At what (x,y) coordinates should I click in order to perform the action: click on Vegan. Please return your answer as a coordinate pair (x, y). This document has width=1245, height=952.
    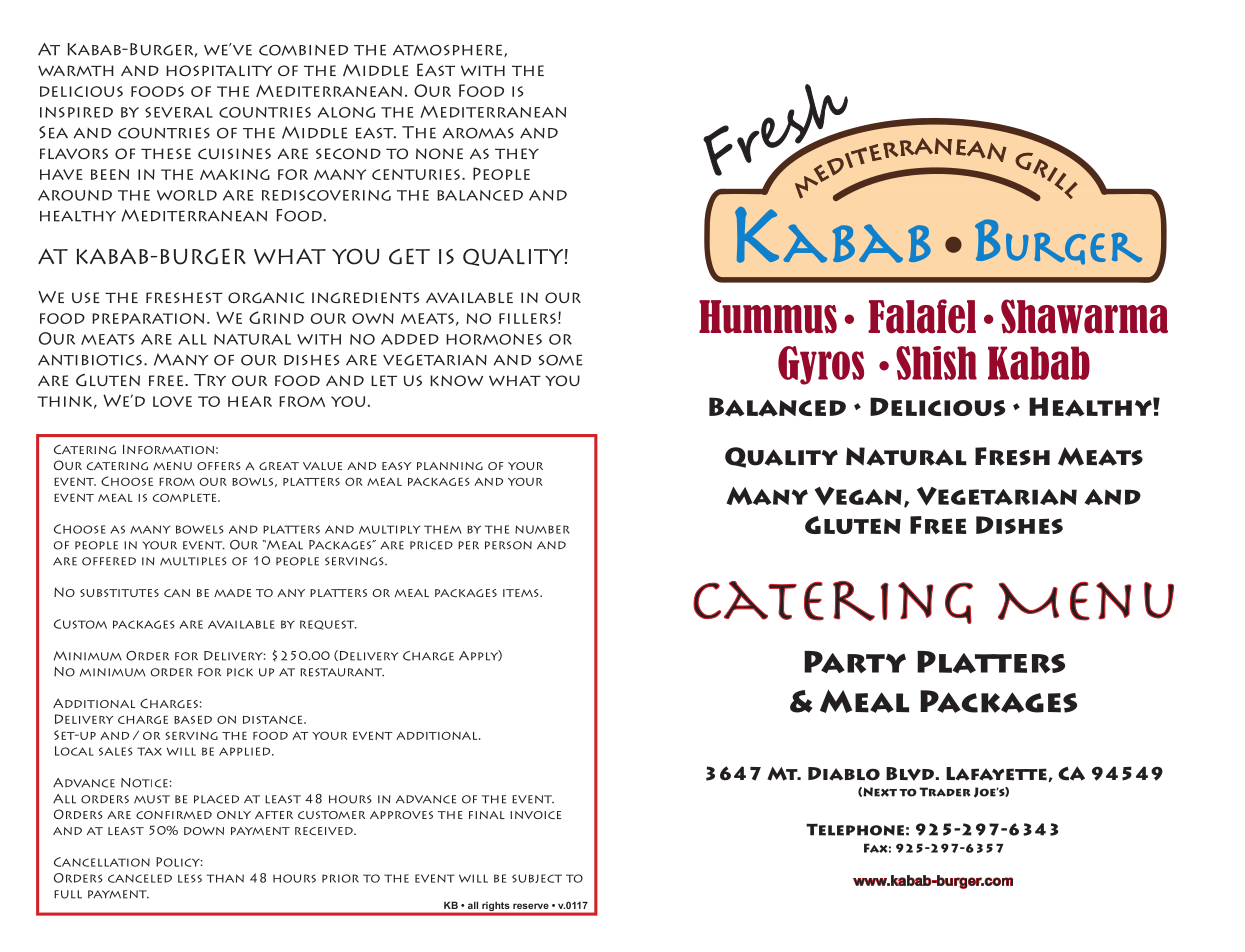
    Looking at the image, I should click on (858, 496).
